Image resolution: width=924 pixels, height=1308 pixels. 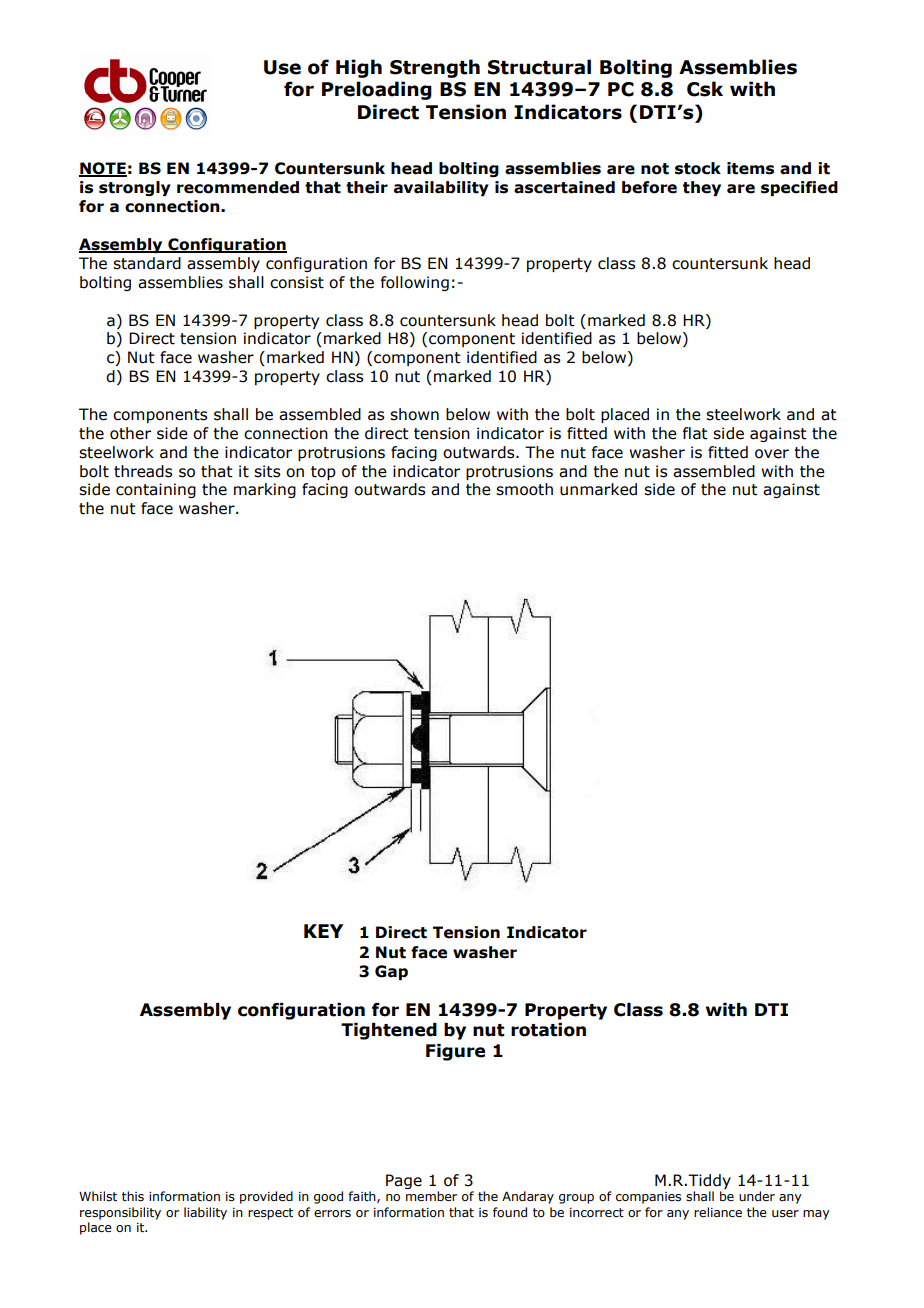 What do you see at coordinates (205, 1213) in the screenshot?
I see `liability` at bounding box center [205, 1213].
